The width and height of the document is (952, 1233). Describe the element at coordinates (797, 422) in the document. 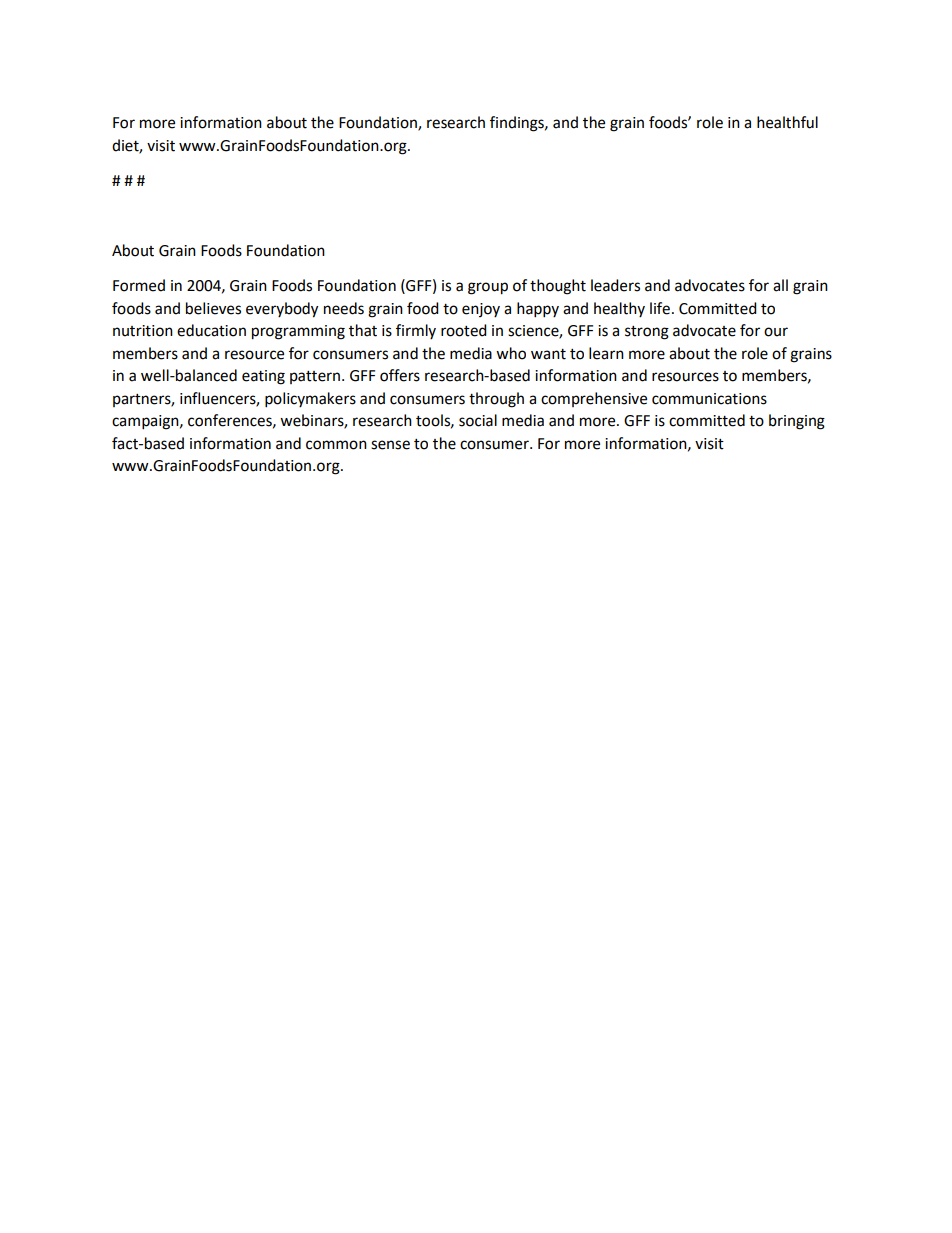

I see `bringing` at that location.
